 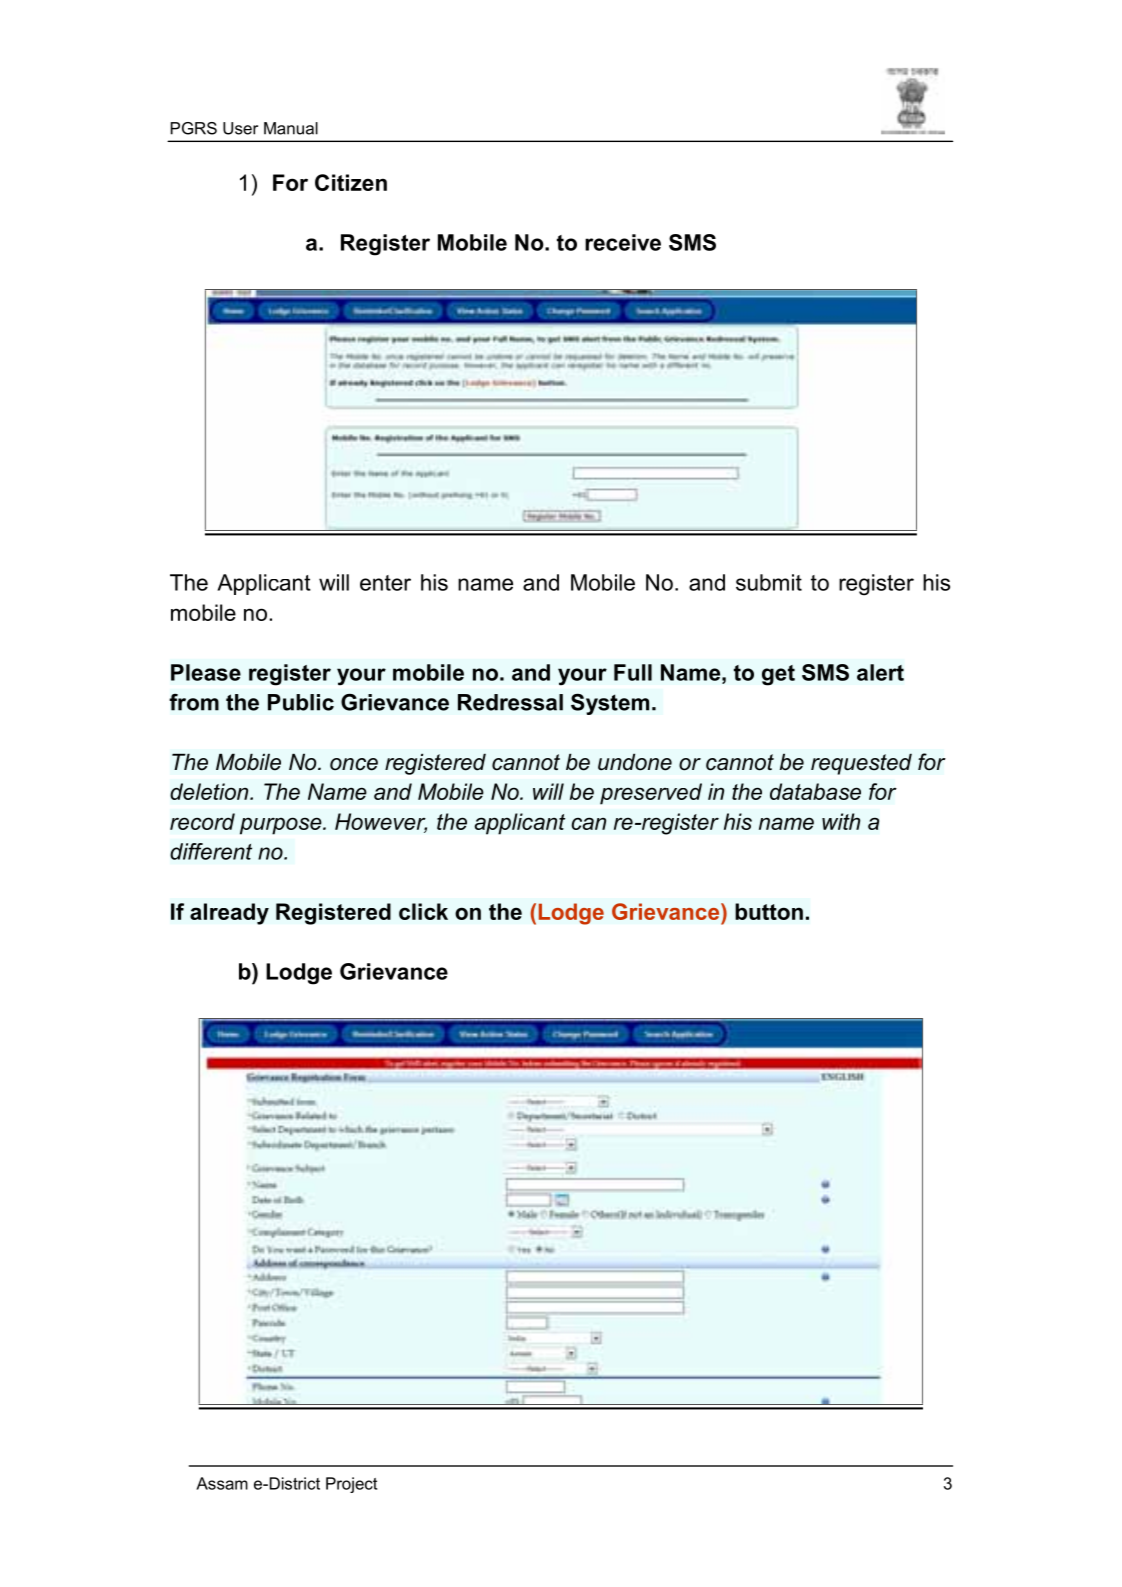 I want to click on submit, so click(x=769, y=582).
